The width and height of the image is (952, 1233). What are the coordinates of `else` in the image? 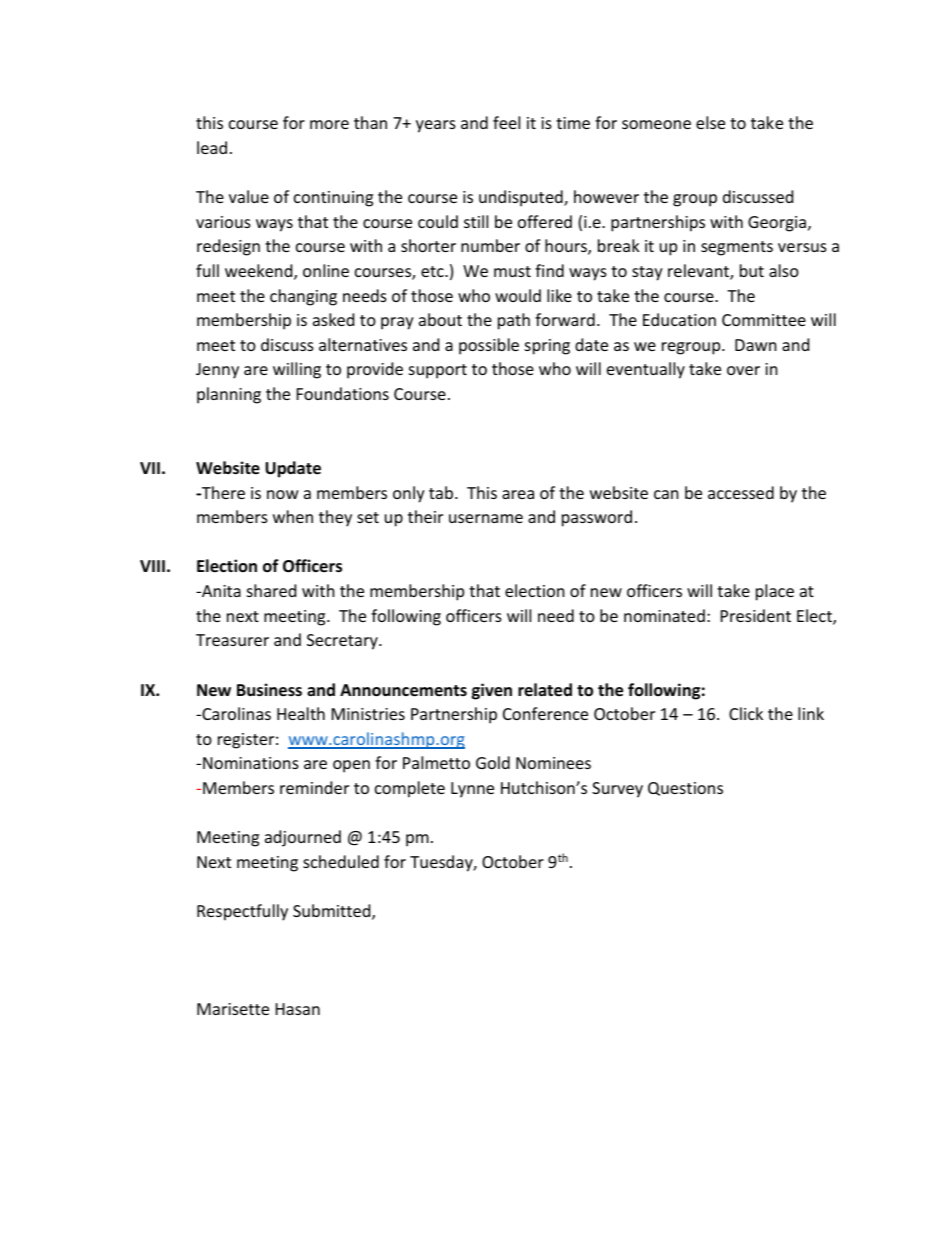 It's located at (710, 122).
